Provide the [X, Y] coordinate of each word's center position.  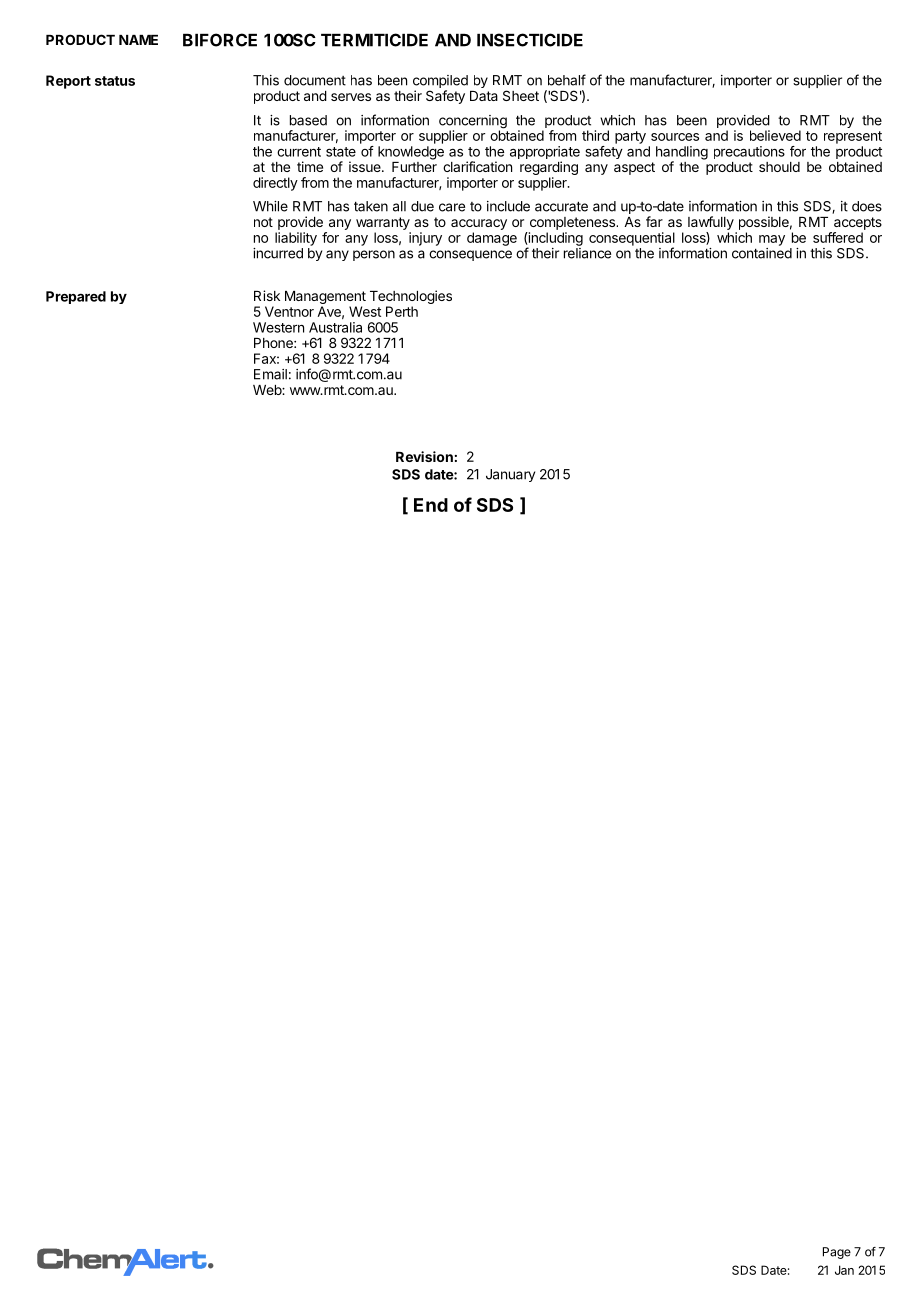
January [510, 475]
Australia [335, 327]
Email [270, 374]
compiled [440, 83]
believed [775, 135]
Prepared [76, 297]
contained [762, 253]
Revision [424, 456]
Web [268, 390]
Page [837, 1253]
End [431, 505]
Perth [402, 311]
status [115, 81]
